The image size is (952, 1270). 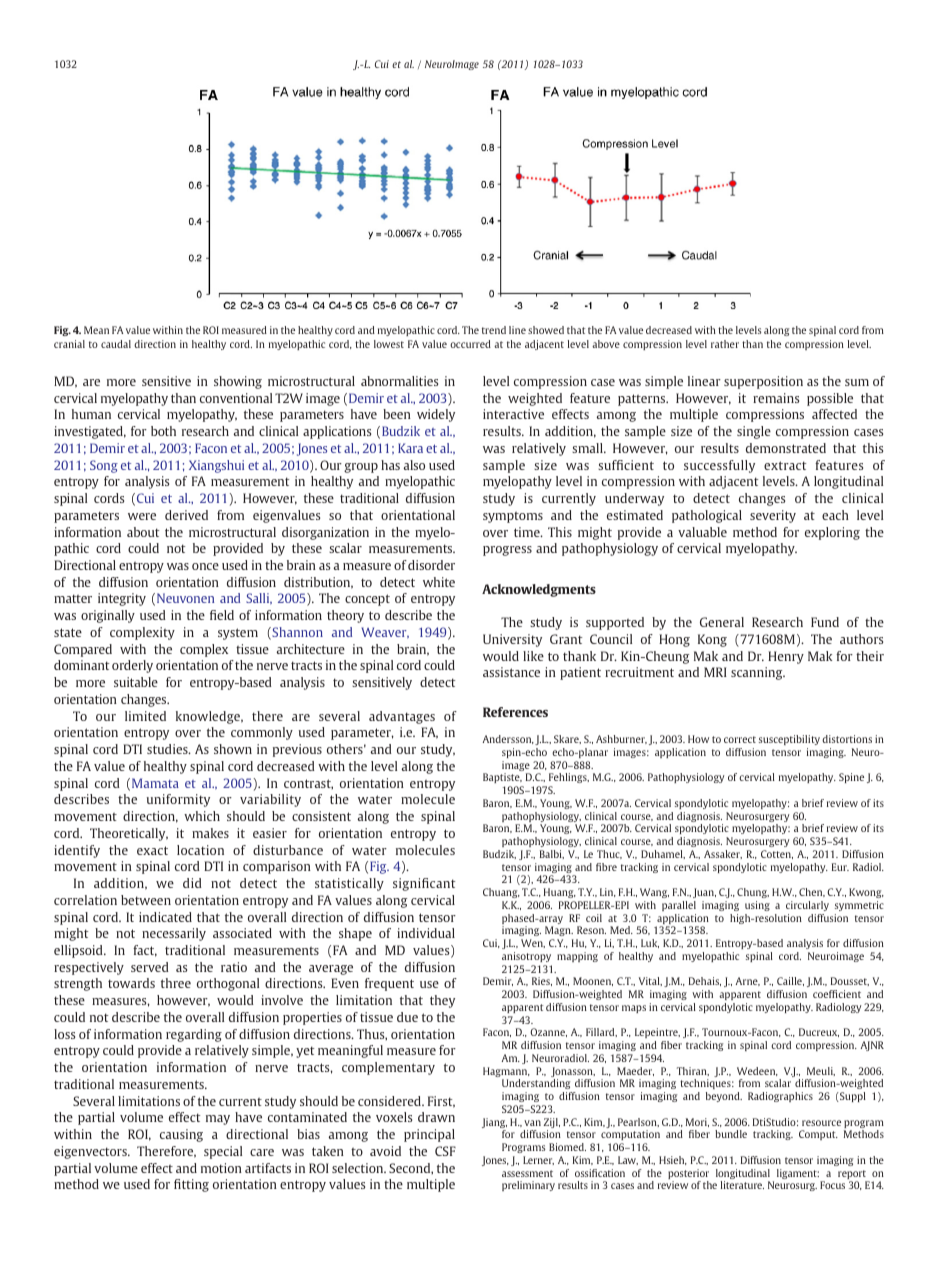 I want to click on caudal, so click(x=116, y=344).
